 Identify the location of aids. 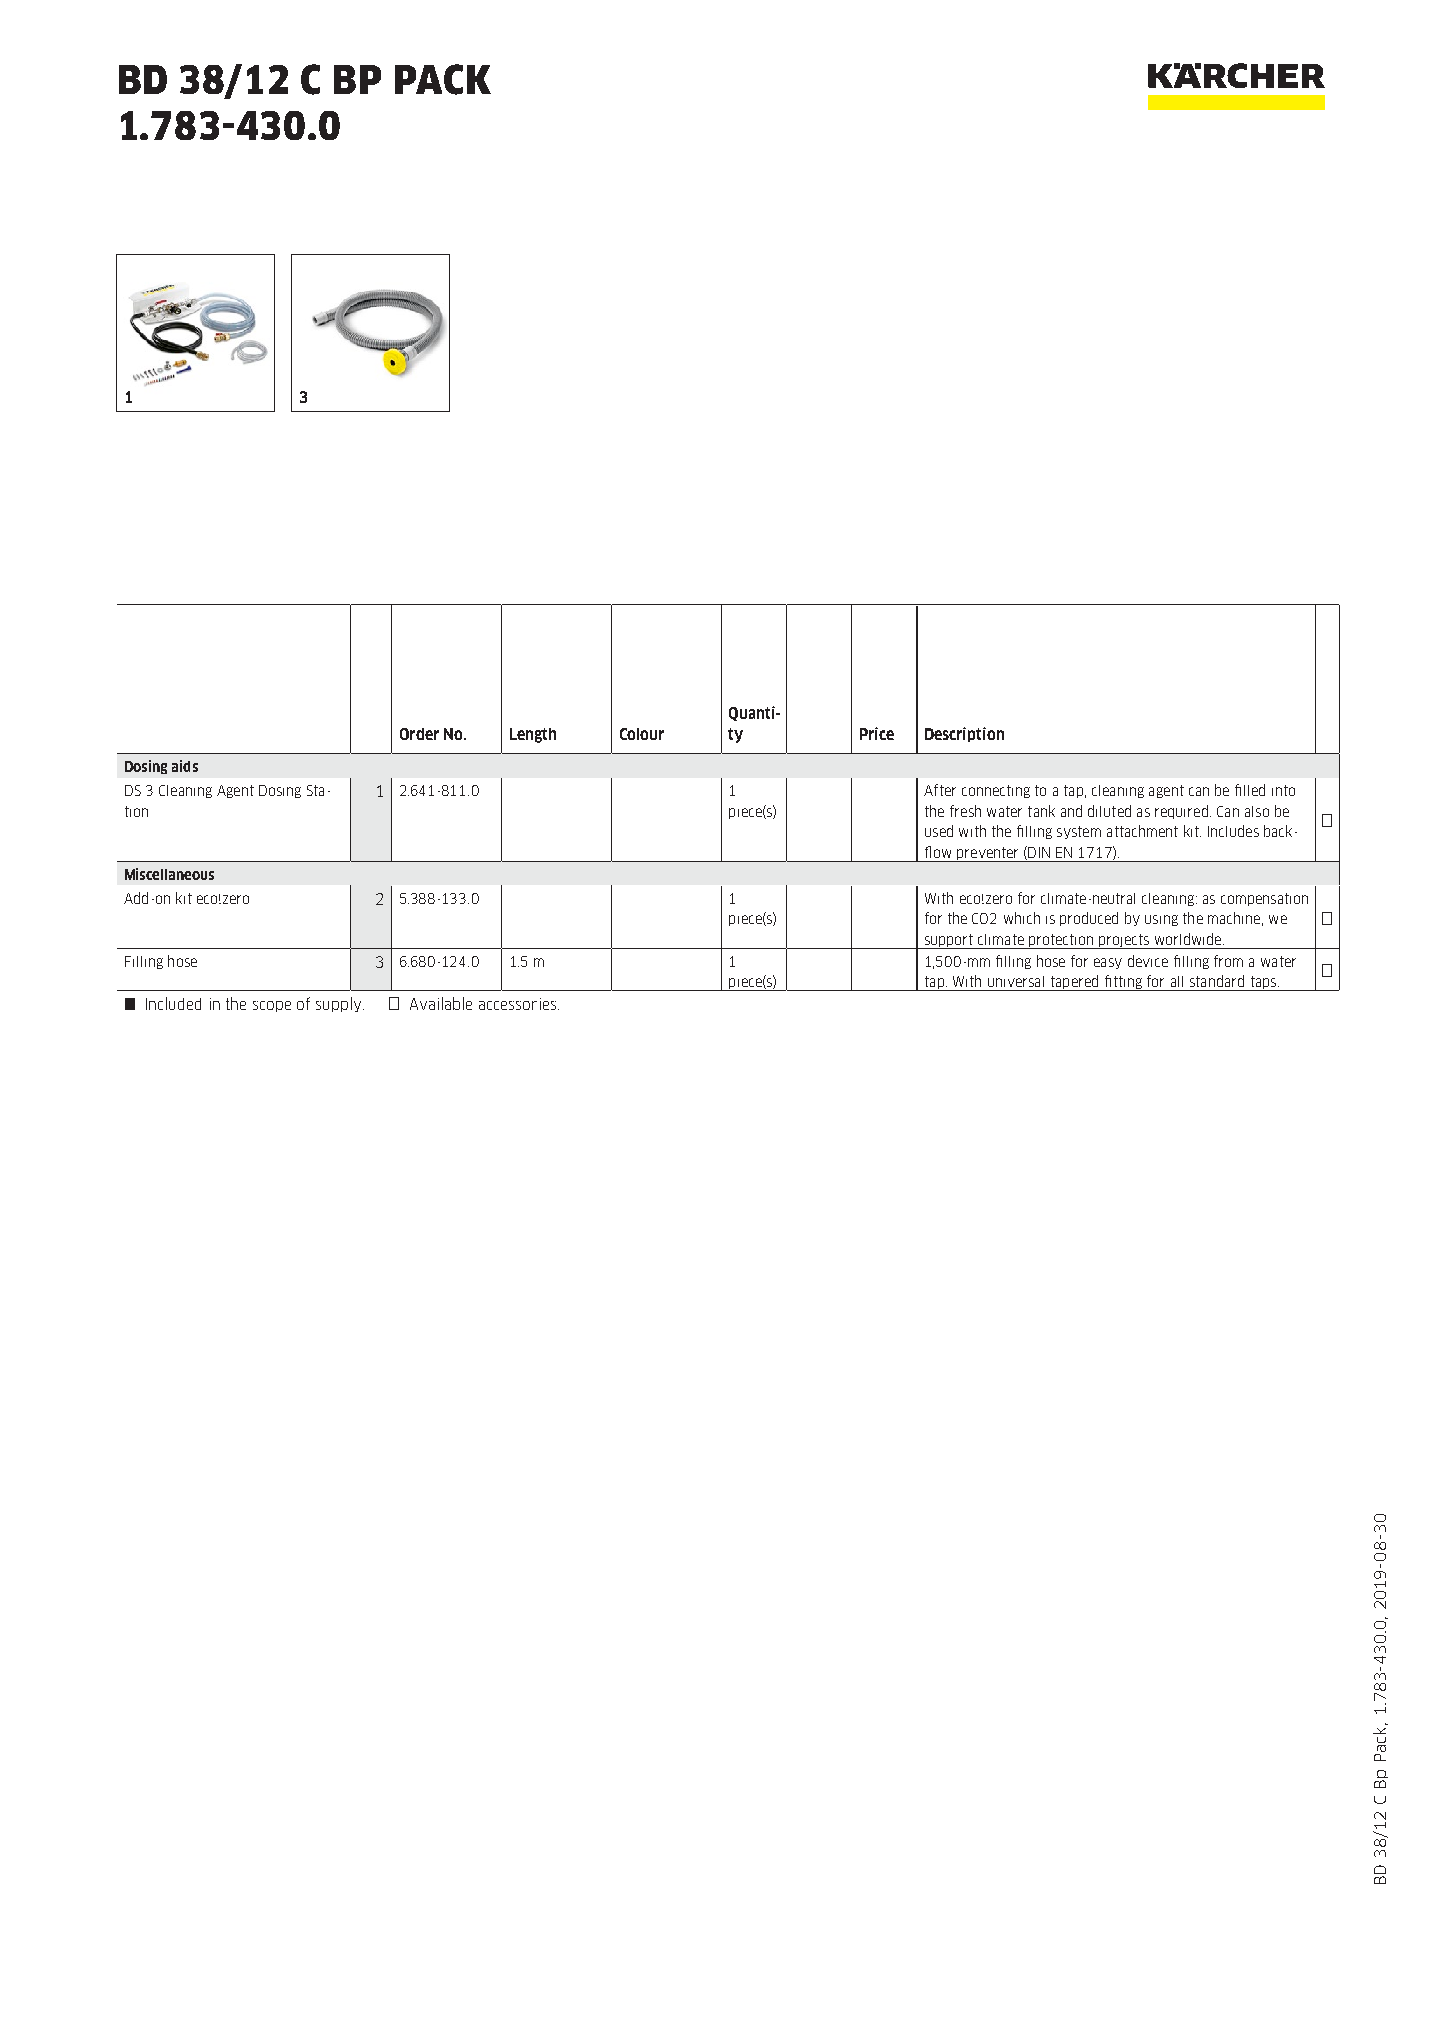
(185, 766).
